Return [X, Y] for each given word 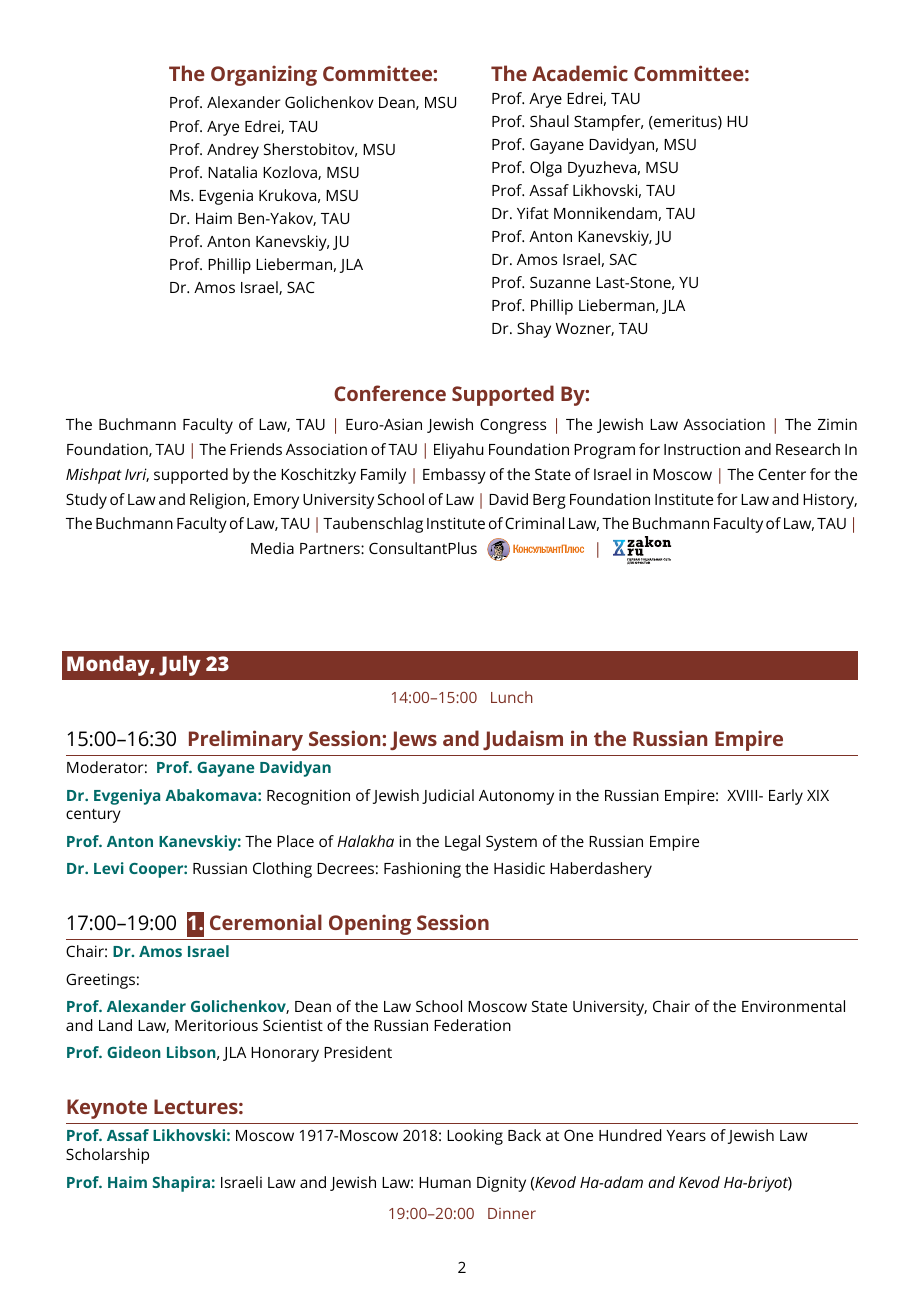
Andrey [233, 151]
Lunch [512, 697]
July [180, 665]
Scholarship [107, 1156]
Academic [580, 73]
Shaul [549, 121]
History [830, 501]
